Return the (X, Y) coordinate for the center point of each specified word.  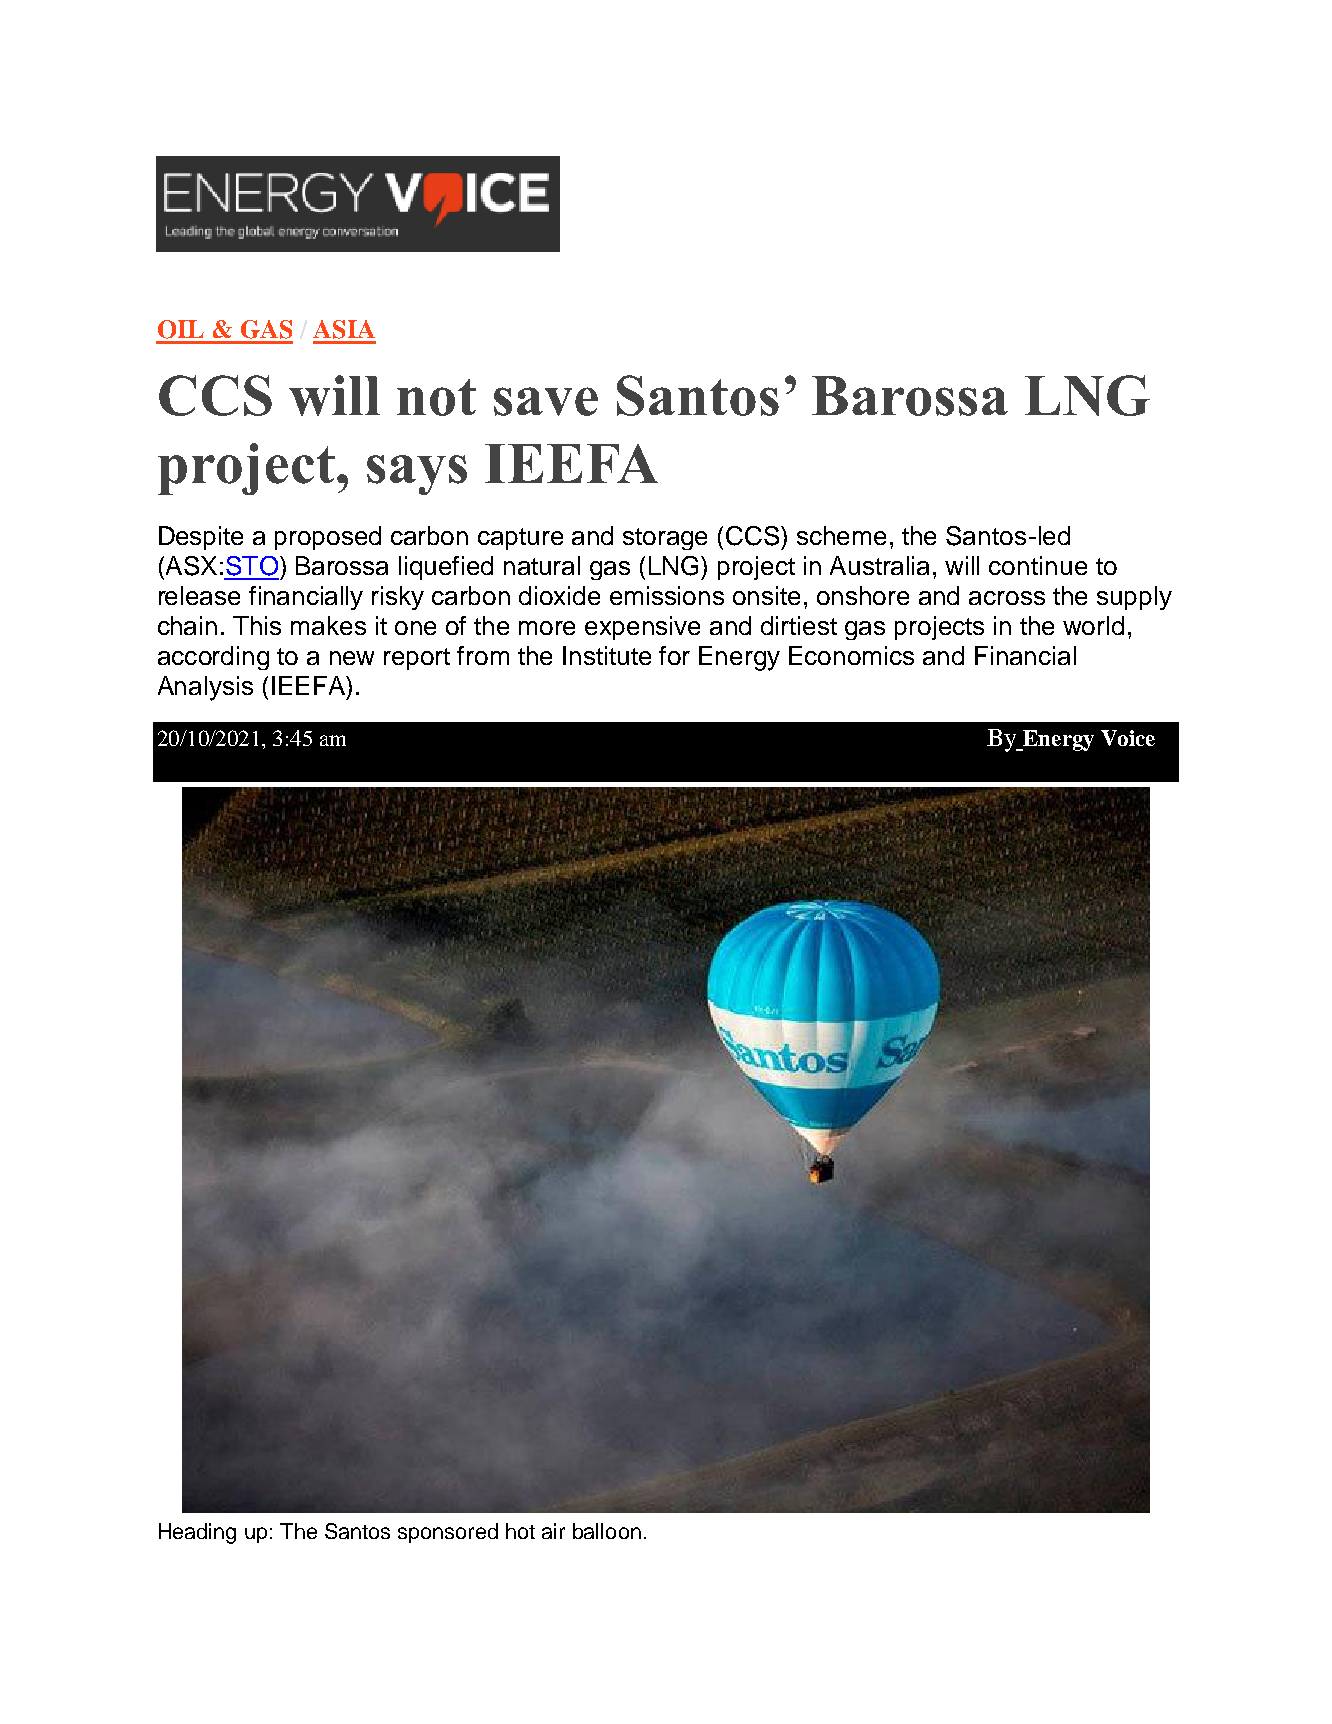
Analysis (205, 688)
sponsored (448, 1533)
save (546, 401)
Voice (1128, 738)
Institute (607, 655)
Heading (197, 1533)
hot (520, 1531)
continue (1038, 565)
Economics (851, 655)
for (674, 655)
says (417, 475)
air (553, 1531)
